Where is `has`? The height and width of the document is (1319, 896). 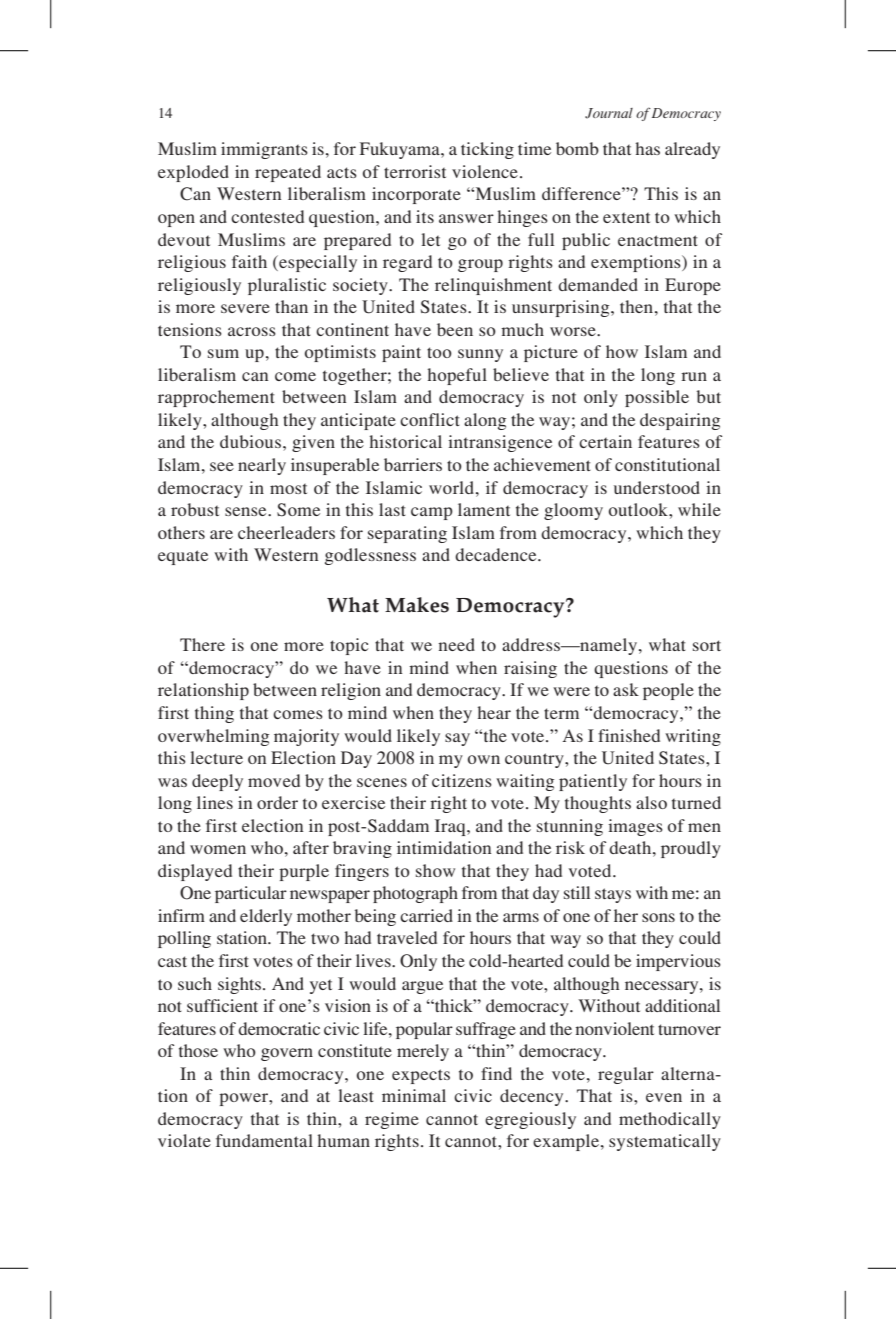 has is located at coordinates (647, 148).
